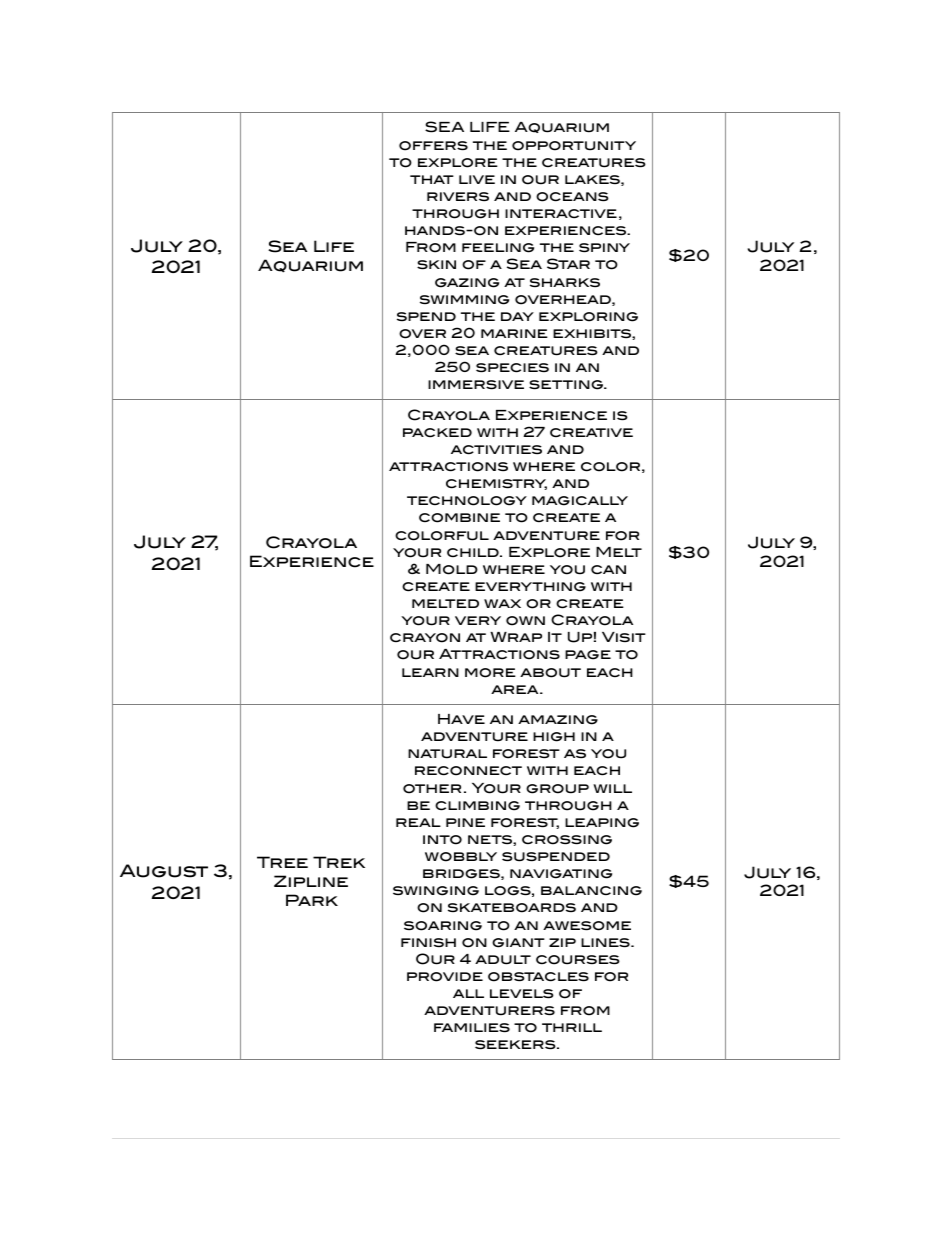 The width and height of the screenshot is (952, 1233). I want to click on provide, so click(445, 977).
